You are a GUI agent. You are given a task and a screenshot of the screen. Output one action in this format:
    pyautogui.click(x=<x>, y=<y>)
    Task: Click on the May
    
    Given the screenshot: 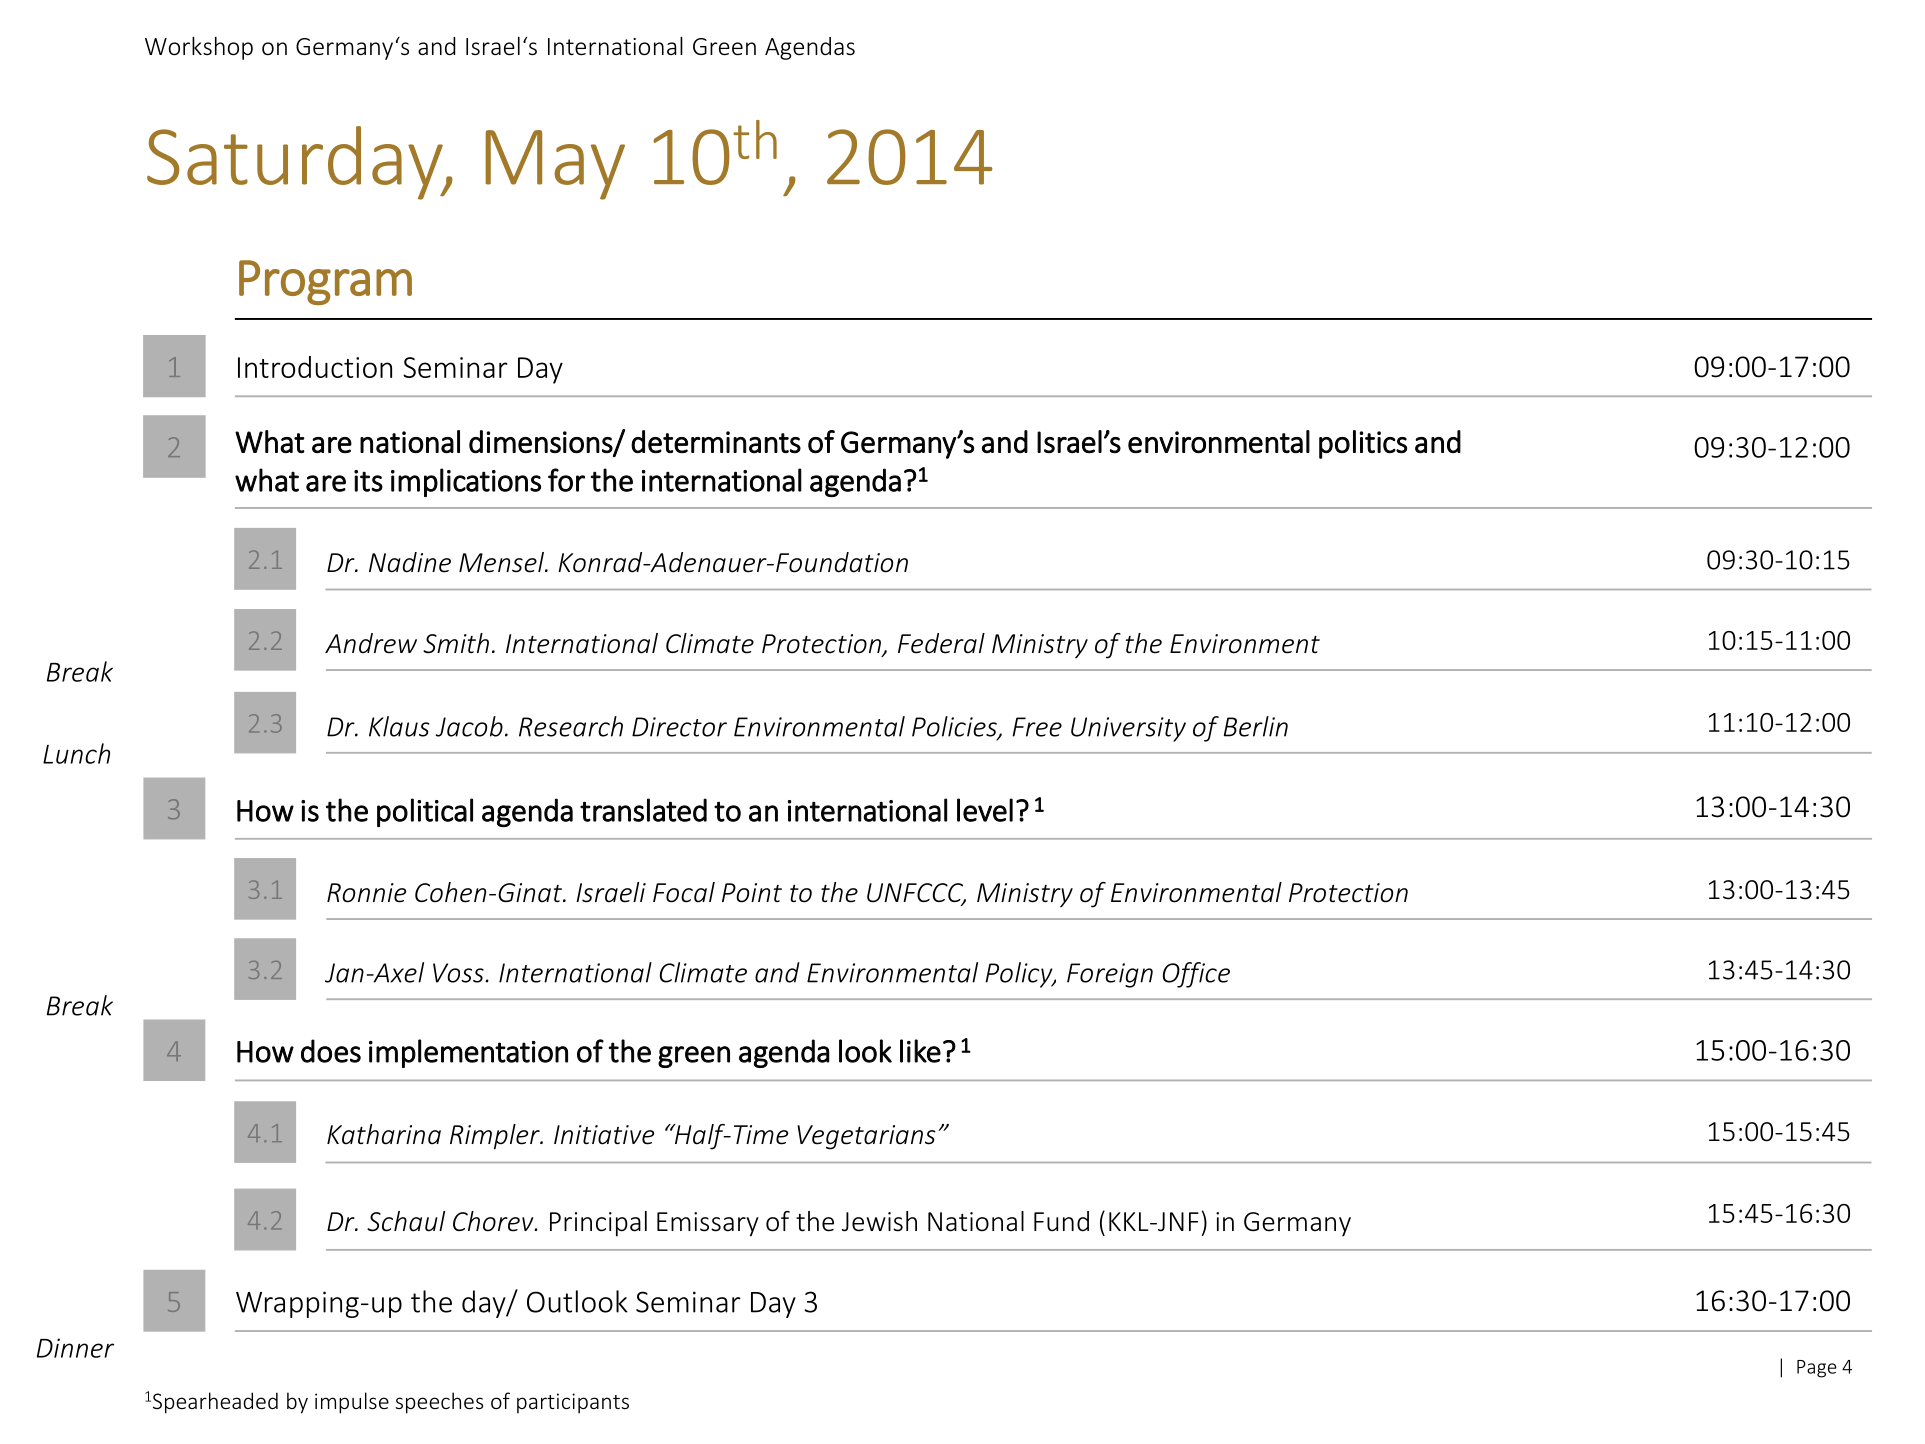 What is the action you would take?
    pyautogui.click(x=555, y=165)
